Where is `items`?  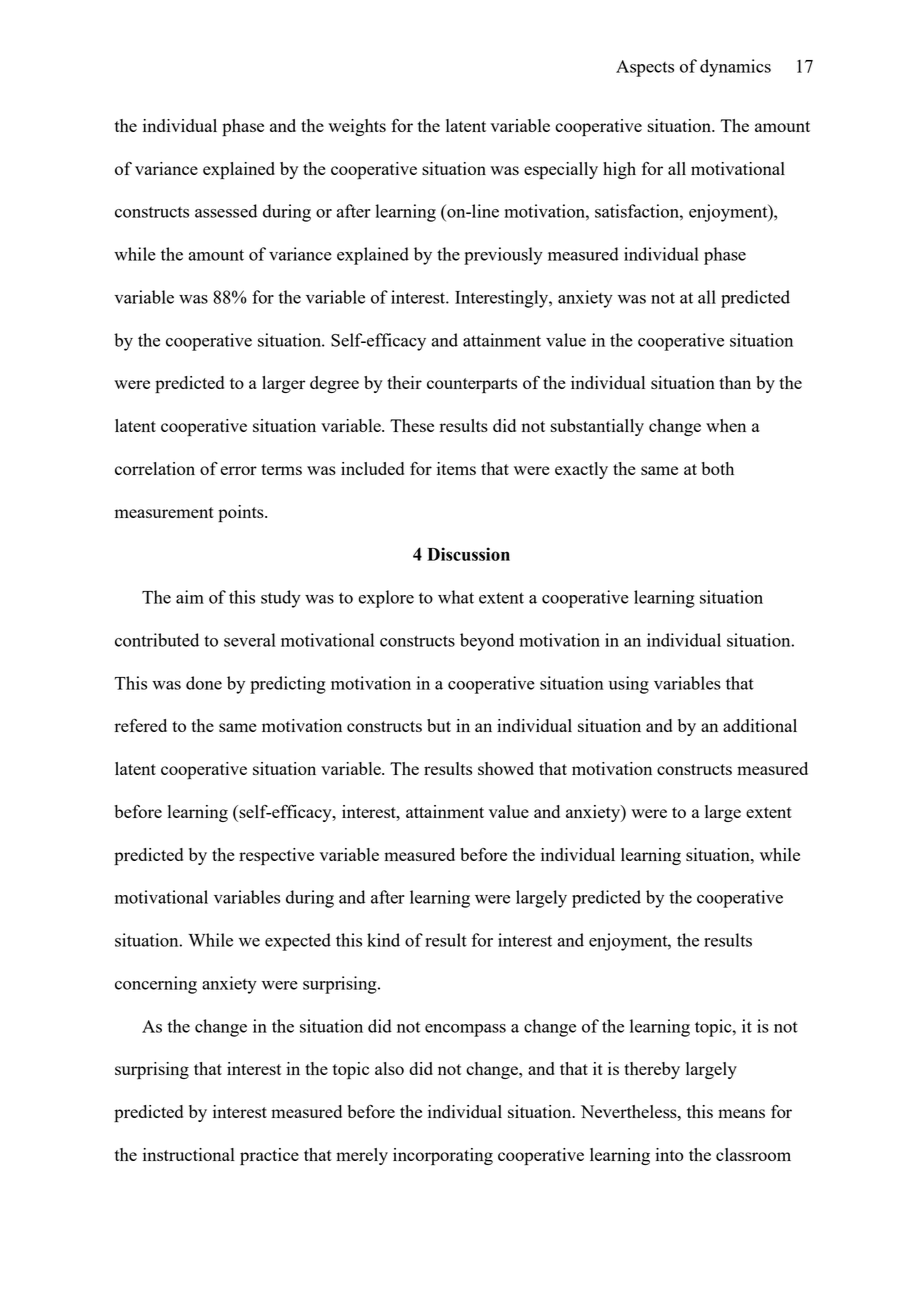 items is located at coordinates (456, 468).
